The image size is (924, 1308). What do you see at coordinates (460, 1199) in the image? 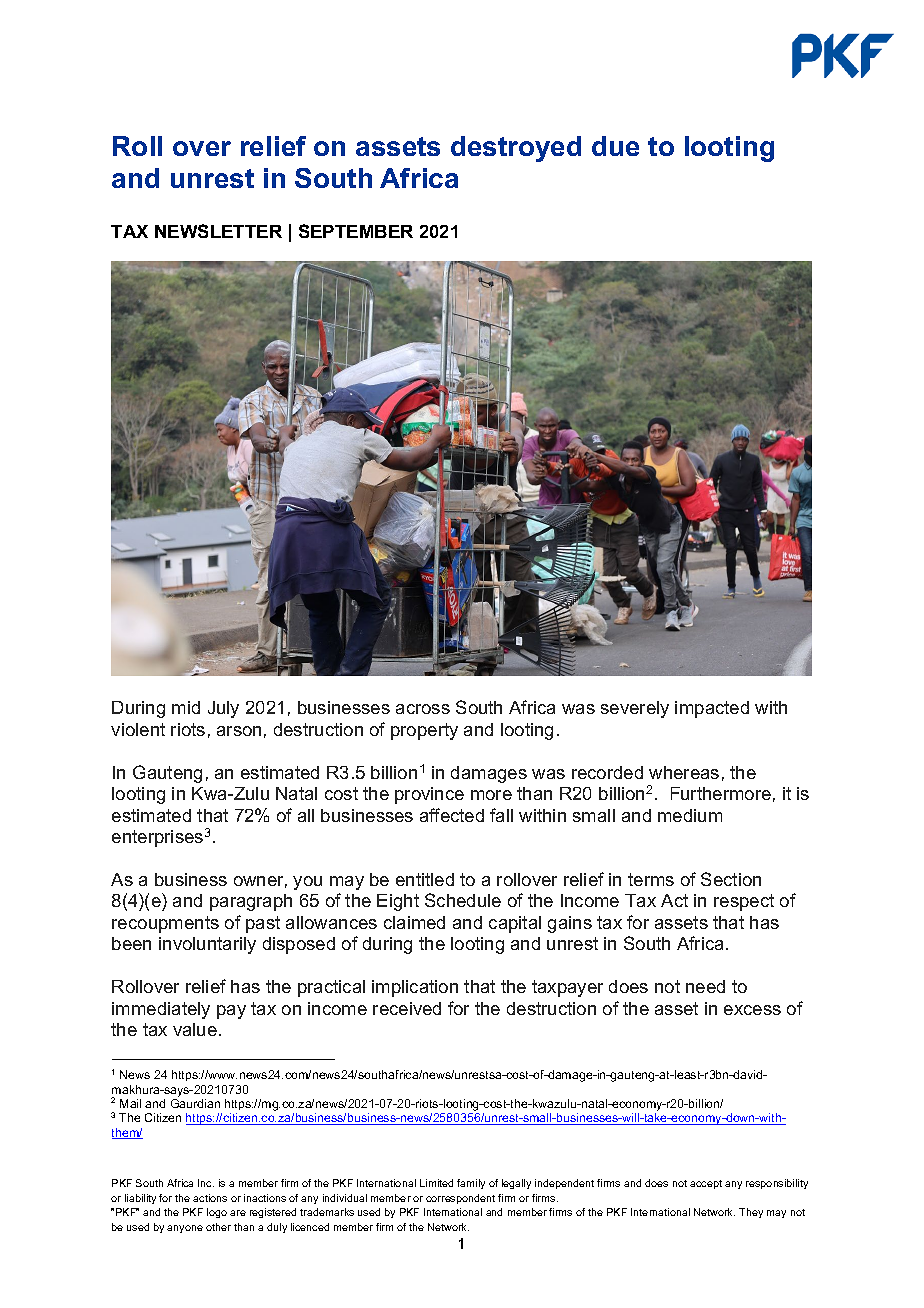
I see `correspondent` at bounding box center [460, 1199].
